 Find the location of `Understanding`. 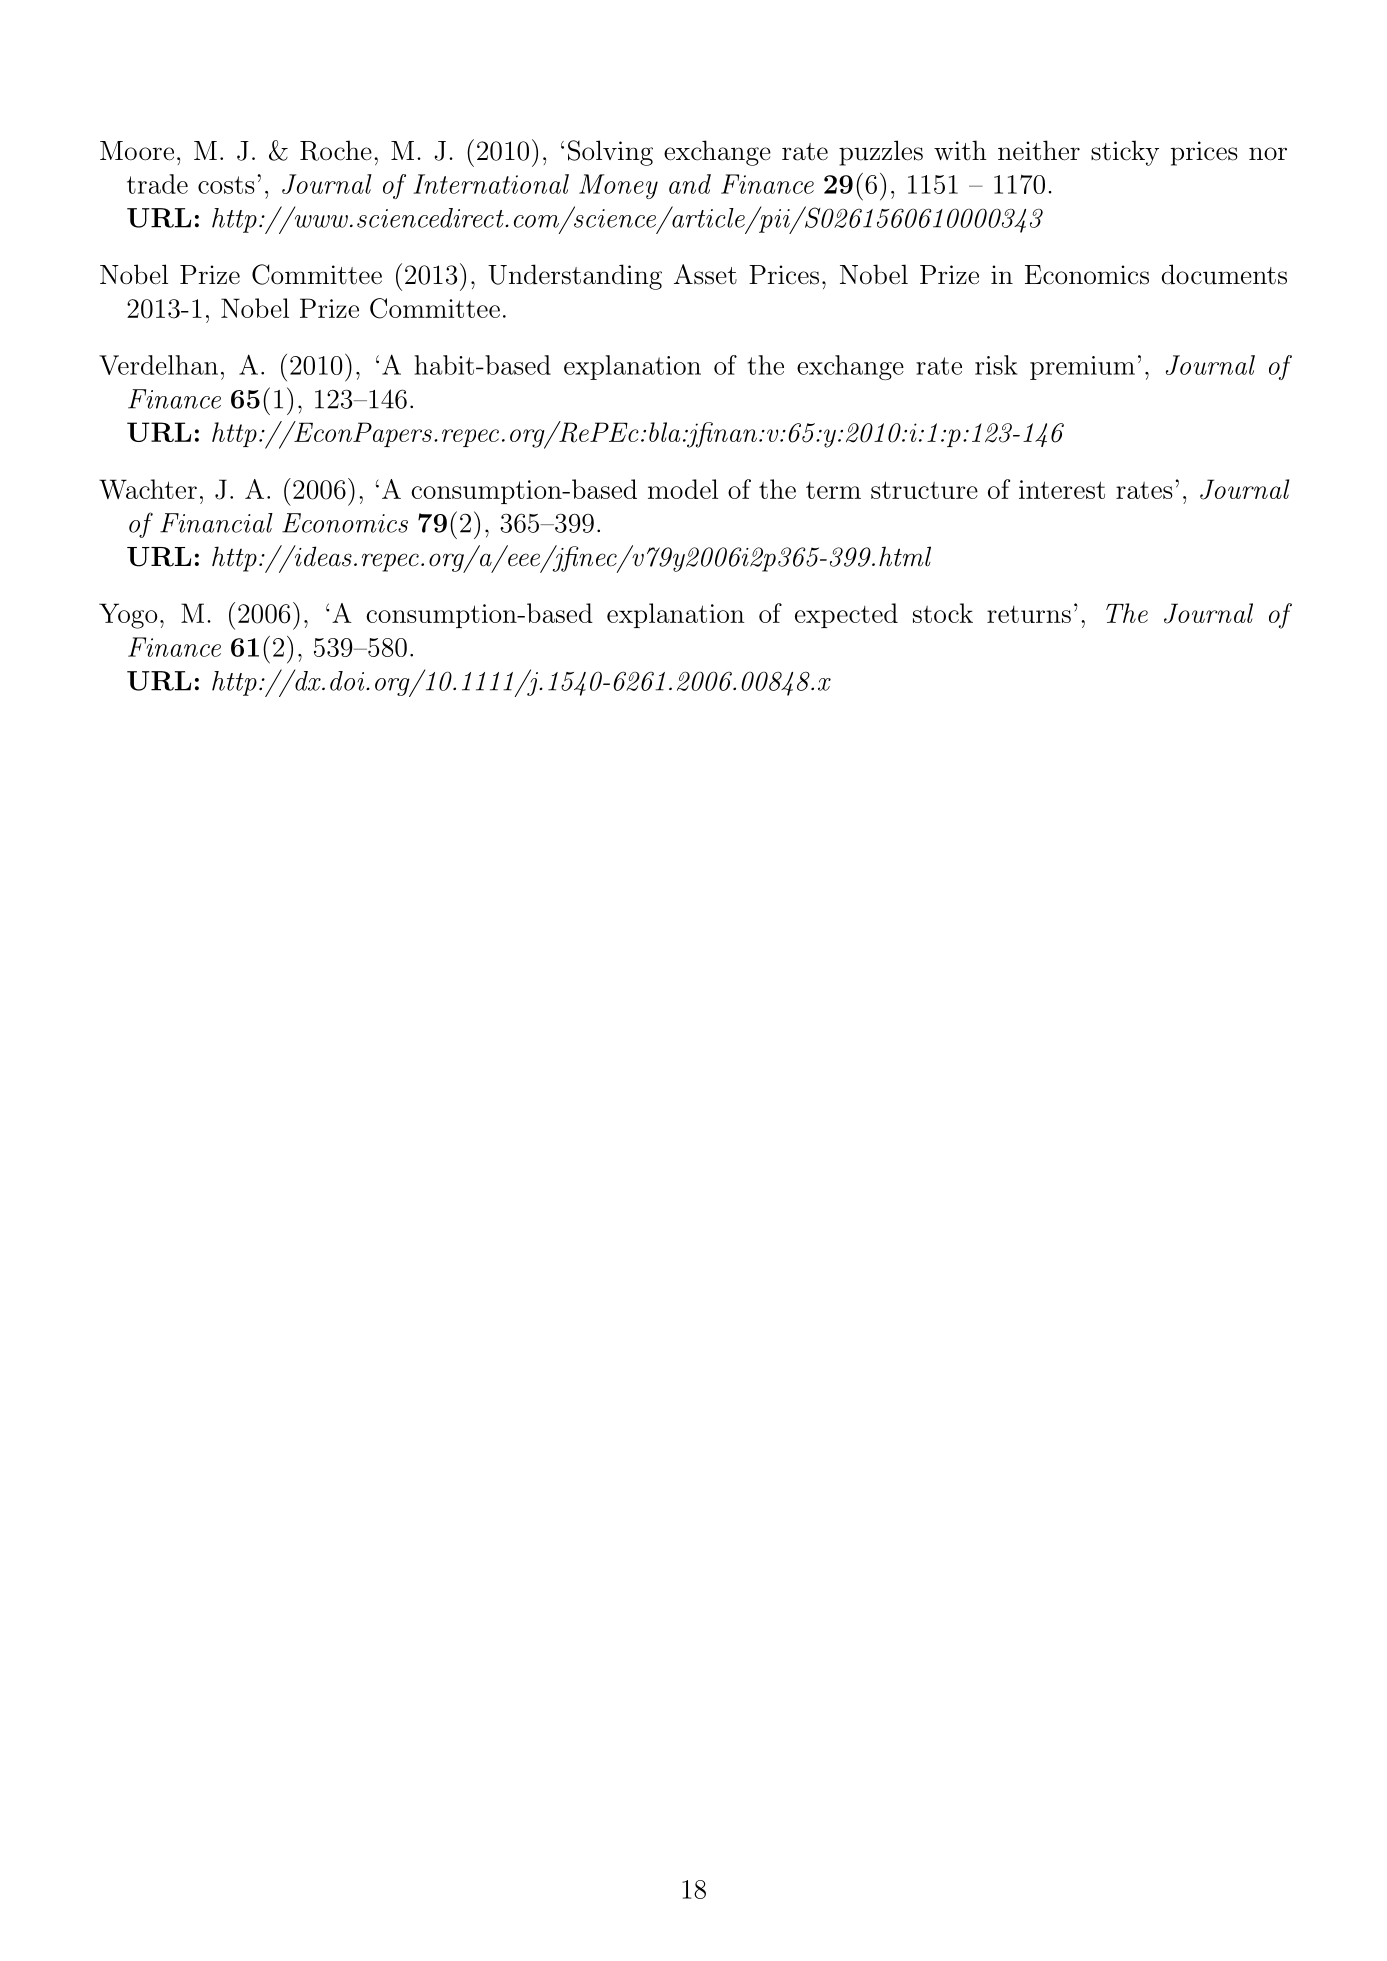

Understanding is located at coordinates (575, 277).
